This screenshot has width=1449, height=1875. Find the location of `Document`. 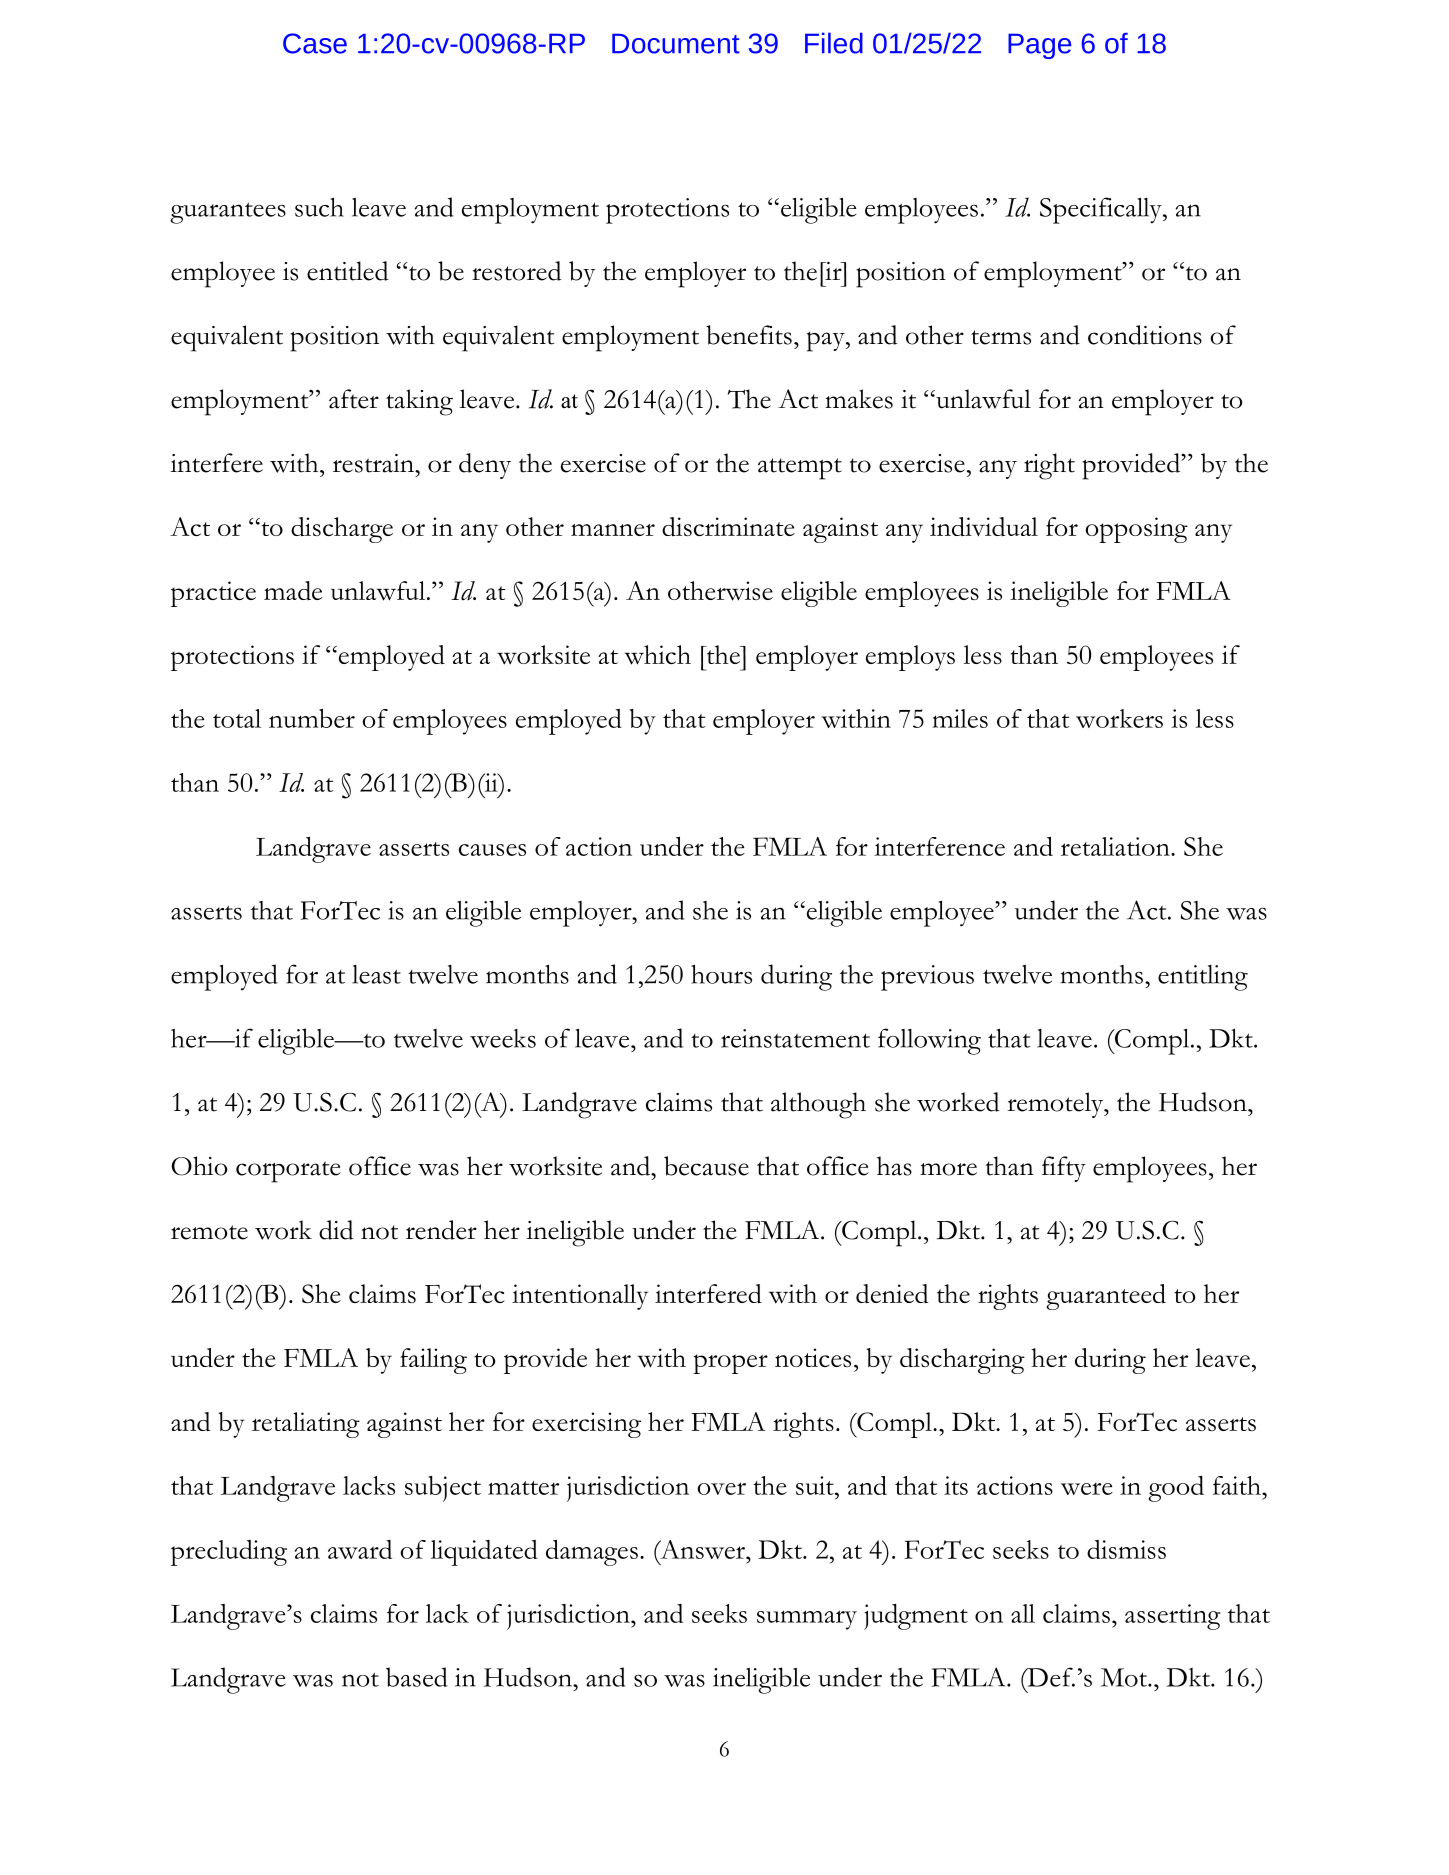

Document is located at coordinates (676, 43).
